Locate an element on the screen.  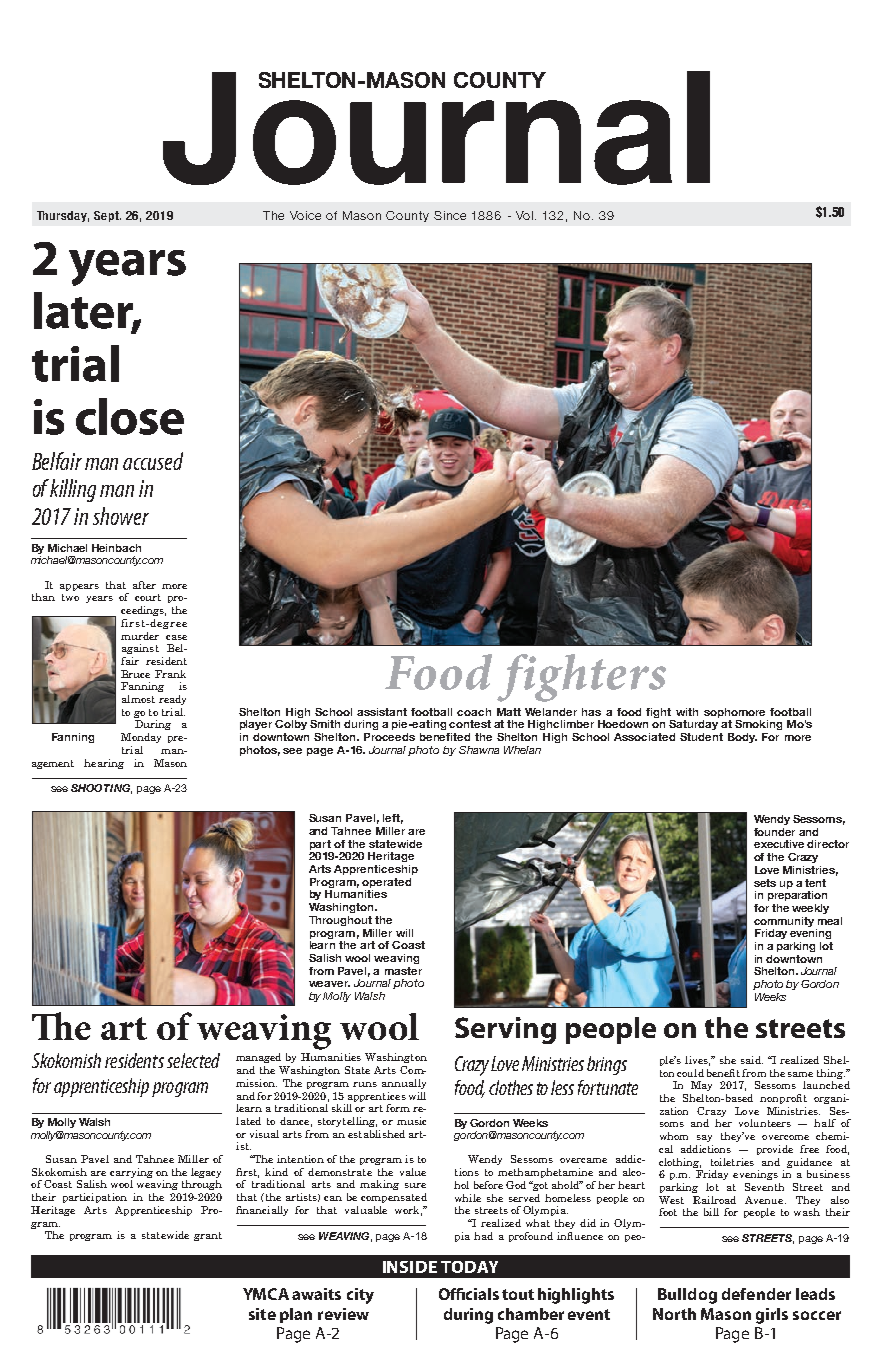
selected is located at coordinates (193, 1060).
